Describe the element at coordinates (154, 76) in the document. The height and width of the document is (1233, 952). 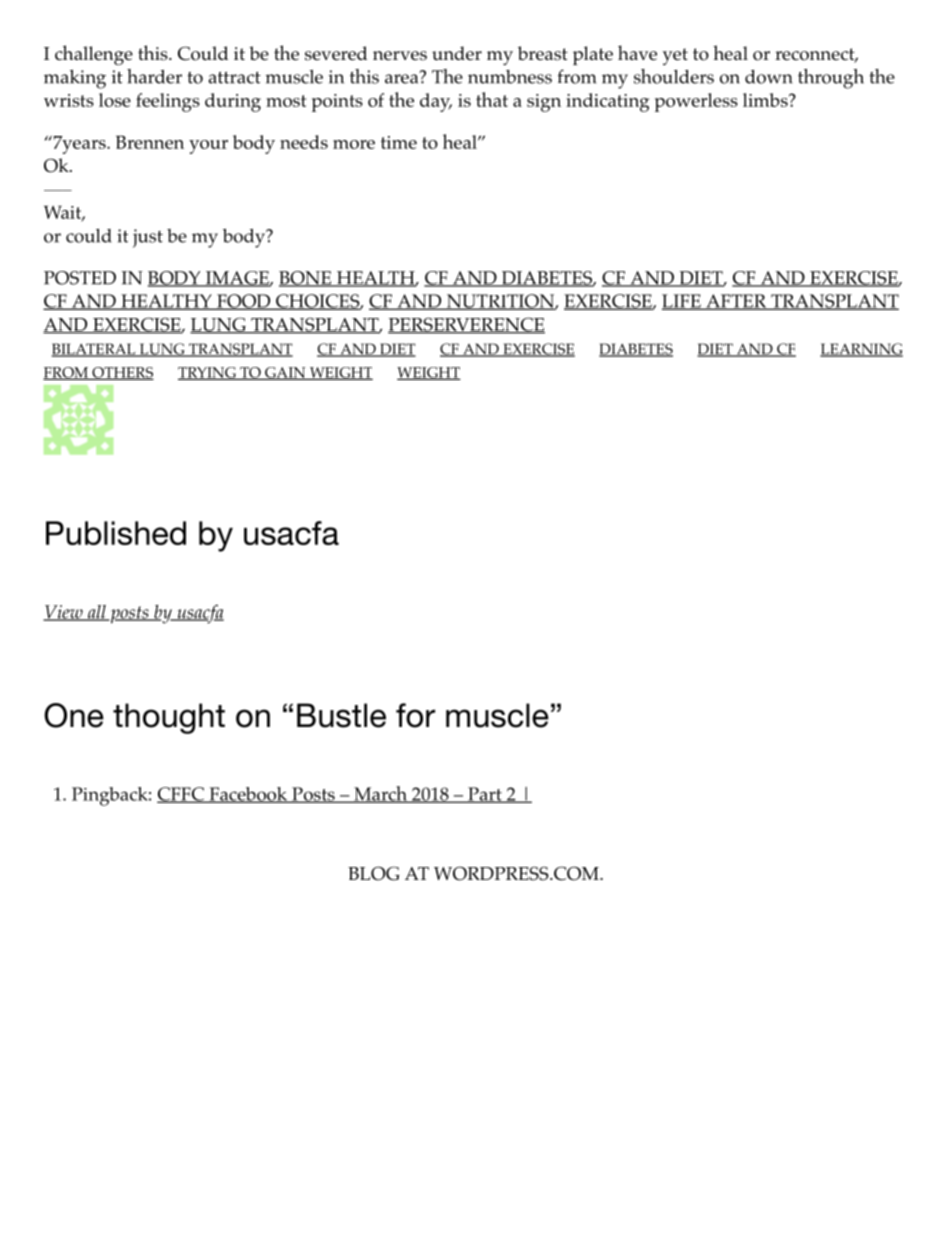
I see `harder` at that location.
